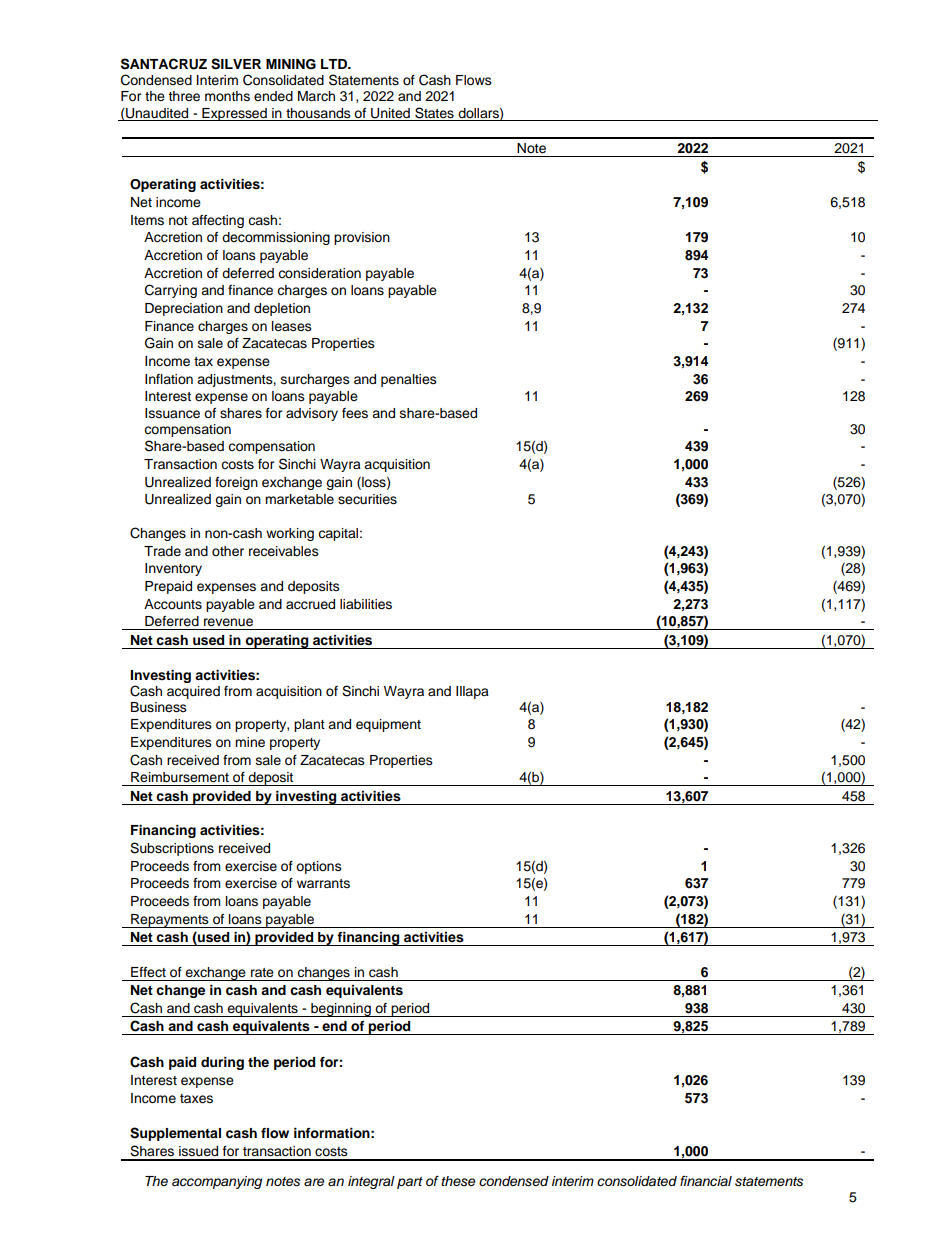 This page has height=1233, width=952. Describe the element at coordinates (390, 113) in the page. I see `United` at that location.
